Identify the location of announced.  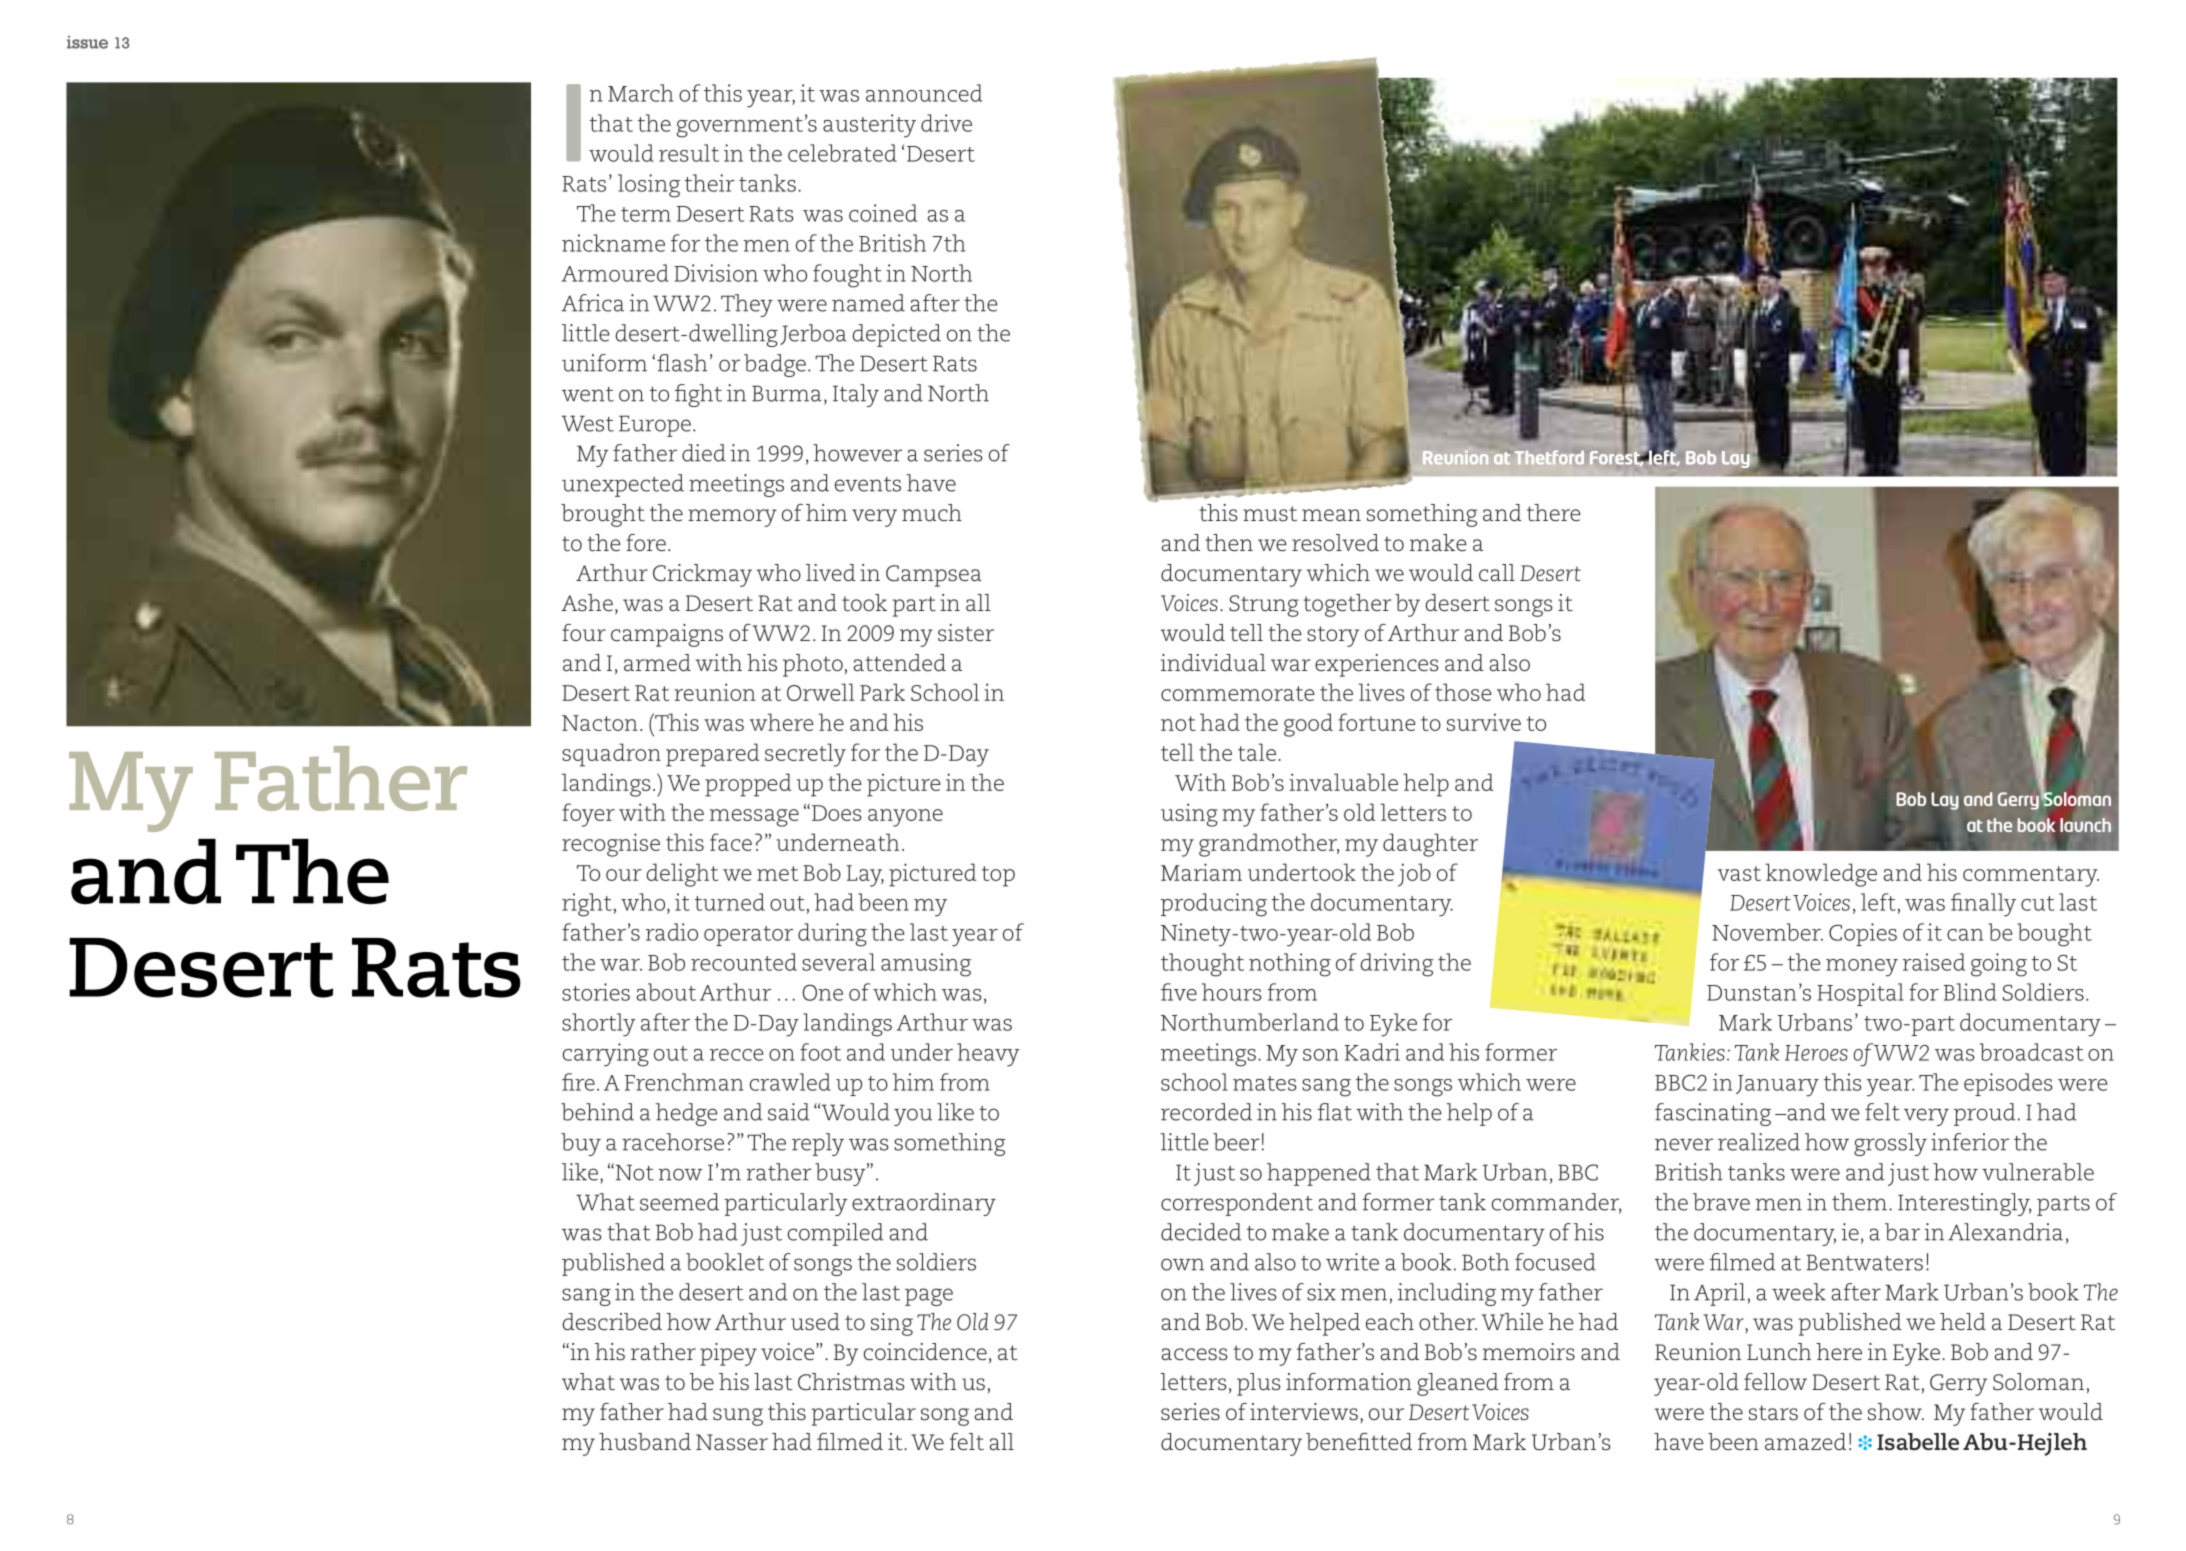
(924, 93).
